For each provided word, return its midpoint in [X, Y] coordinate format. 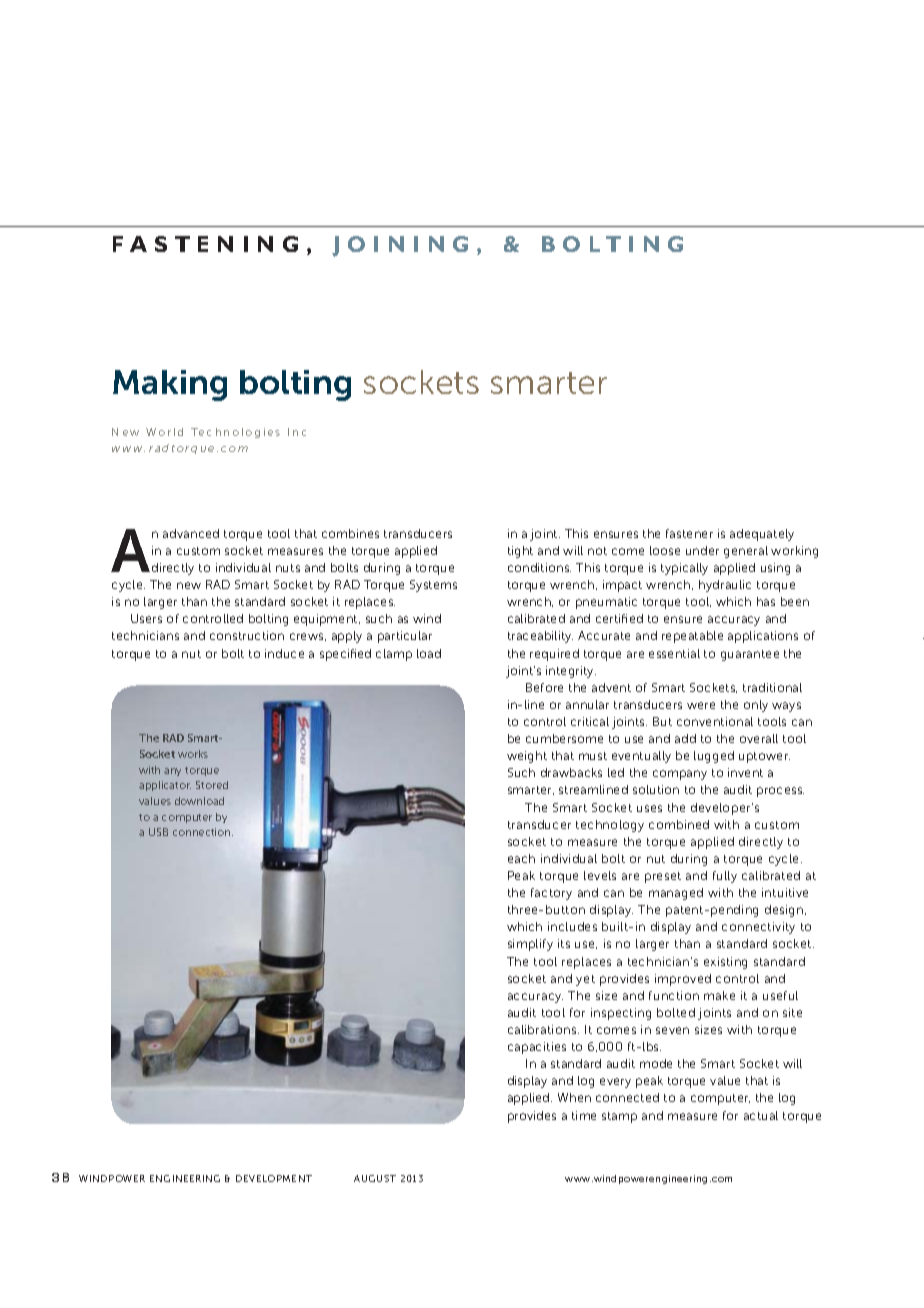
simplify [530, 945]
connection [203, 832]
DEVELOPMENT [274, 1178]
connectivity [758, 928]
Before [544, 687]
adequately [762, 535]
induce [284, 653]
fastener [689, 533]
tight [520, 552]
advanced [191, 533]
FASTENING [205, 244]
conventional [715, 721]
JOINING [400, 246]
